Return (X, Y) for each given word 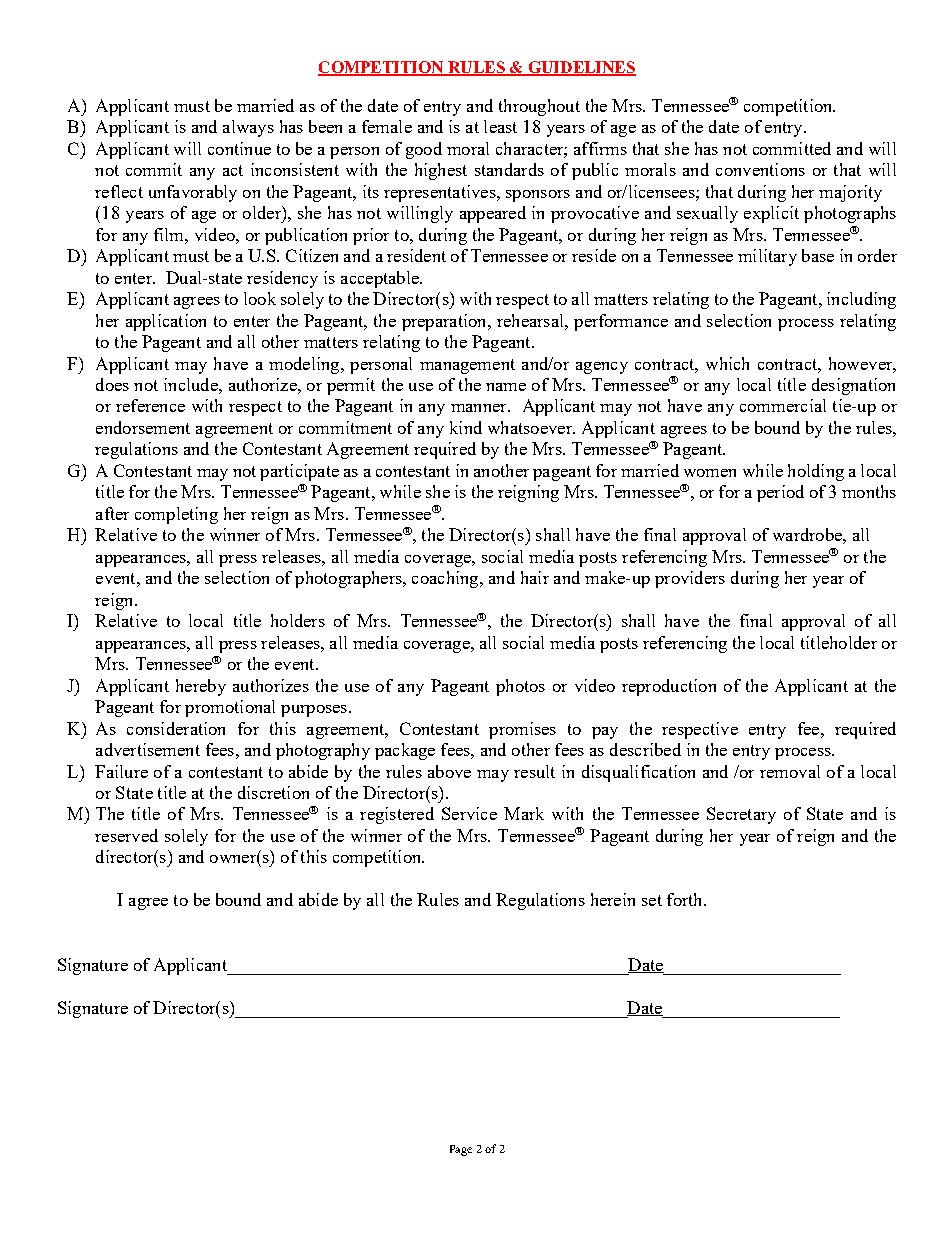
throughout (539, 107)
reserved (126, 835)
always (248, 128)
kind (466, 427)
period (780, 493)
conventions (760, 169)
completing (176, 515)
